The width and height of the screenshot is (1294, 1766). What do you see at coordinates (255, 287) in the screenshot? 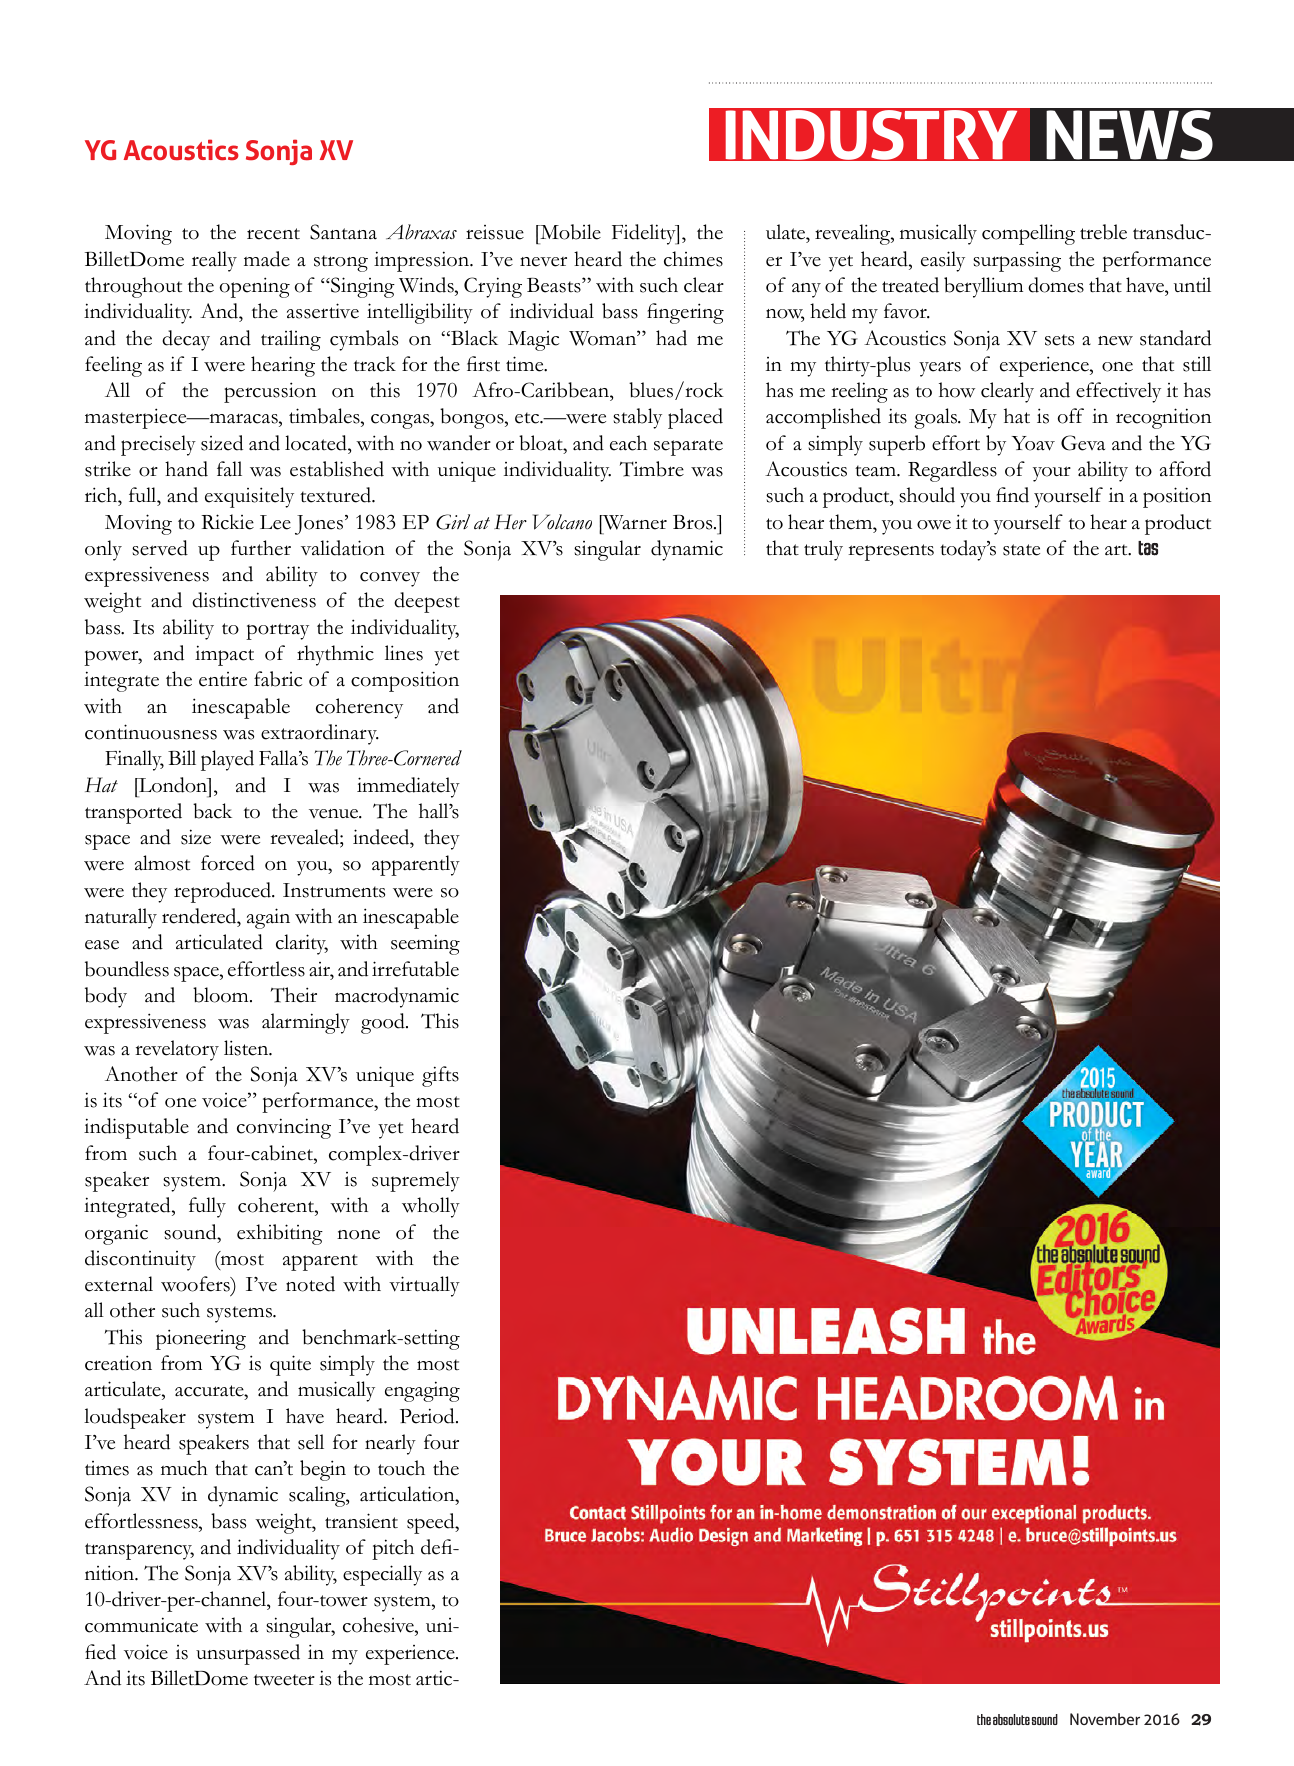
I see `opening` at bounding box center [255, 287].
